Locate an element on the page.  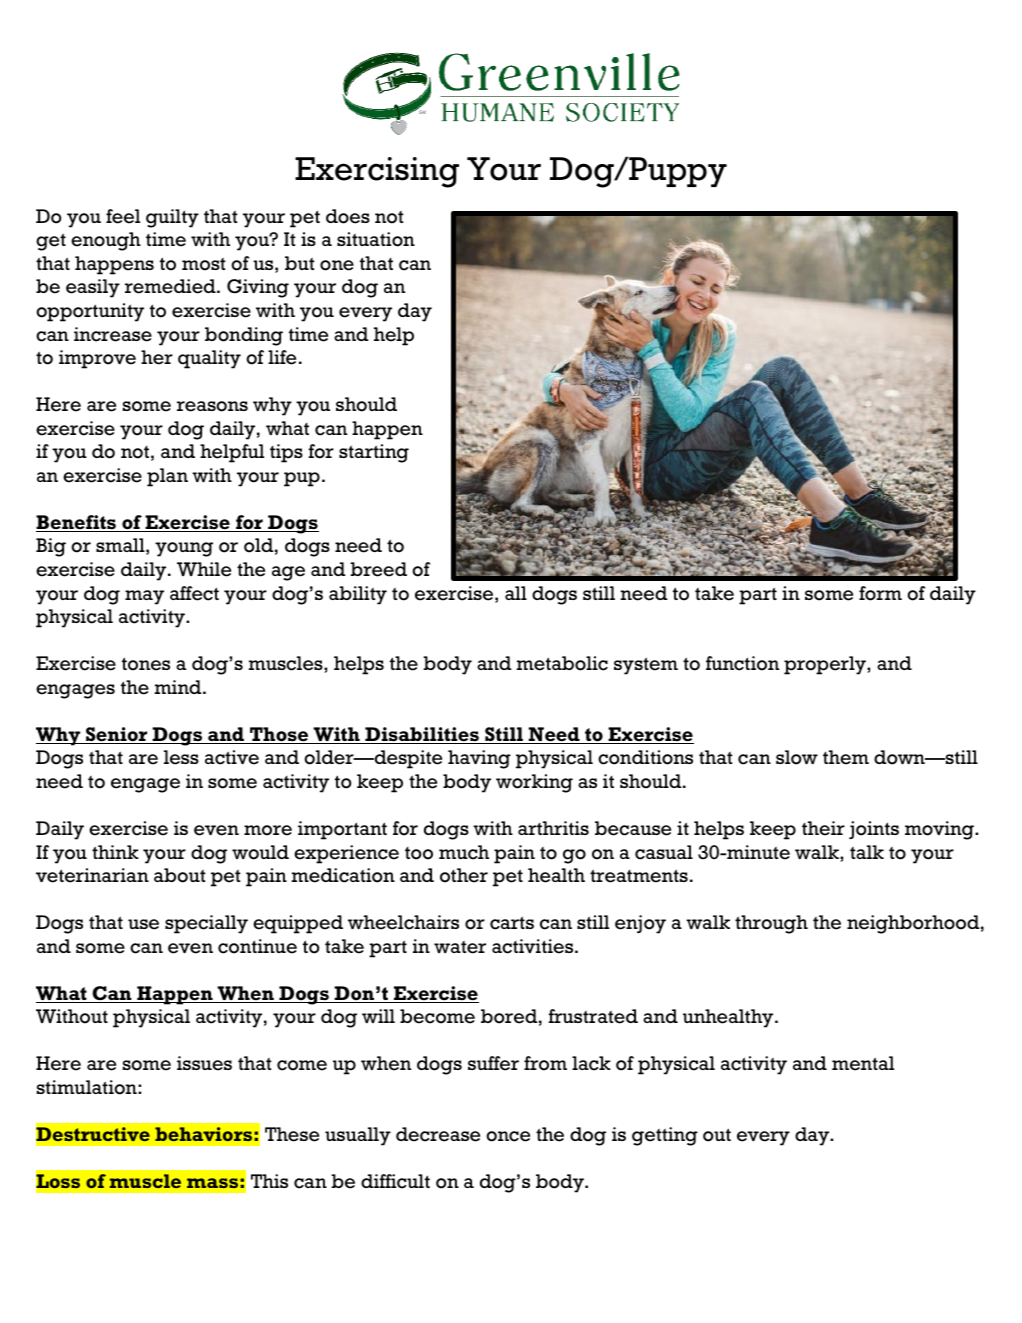
reasons is located at coordinates (212, 406).
